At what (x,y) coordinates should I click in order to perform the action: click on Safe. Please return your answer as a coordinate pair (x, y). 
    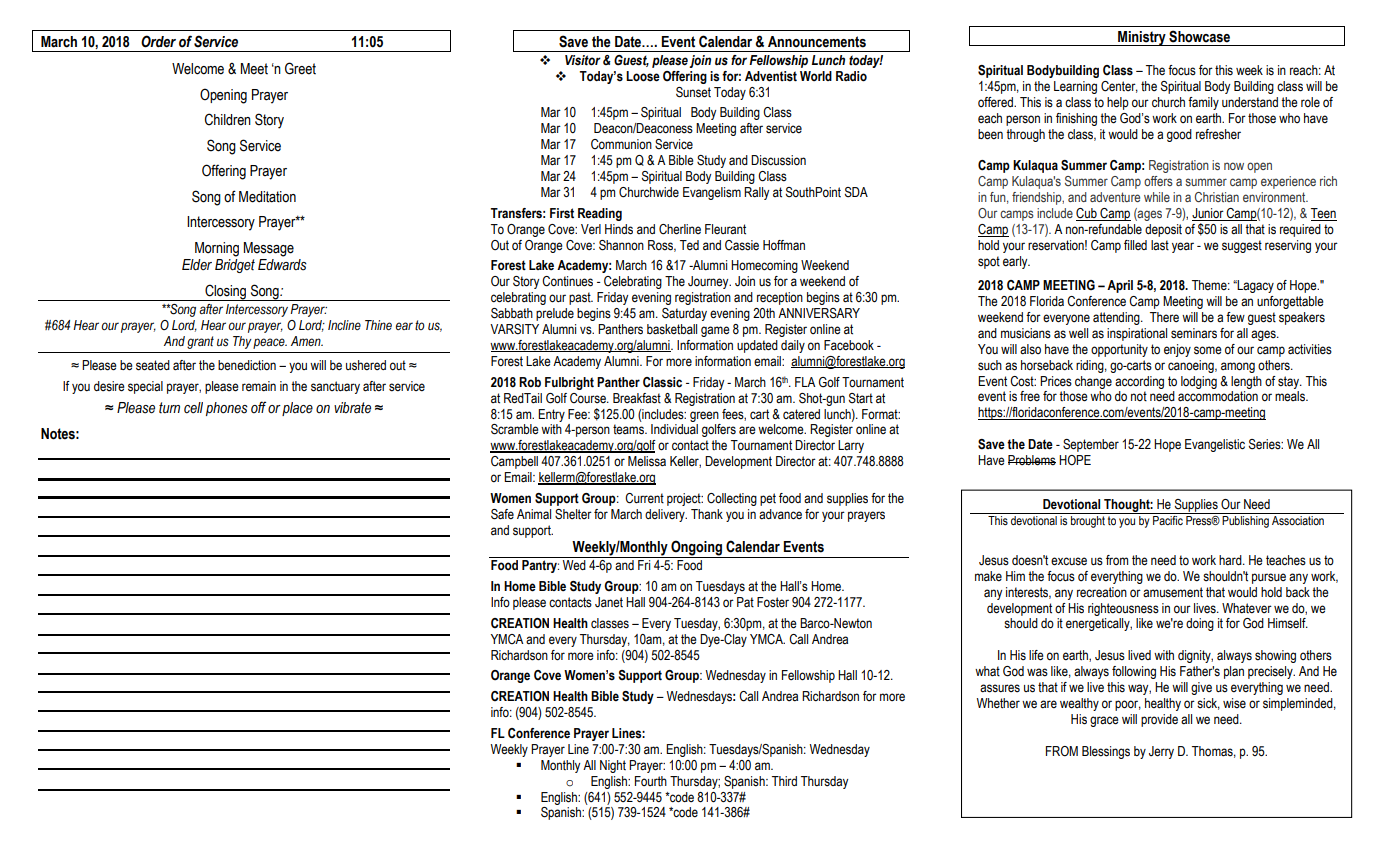
    Looking at the image, I should click on (502, 514).
